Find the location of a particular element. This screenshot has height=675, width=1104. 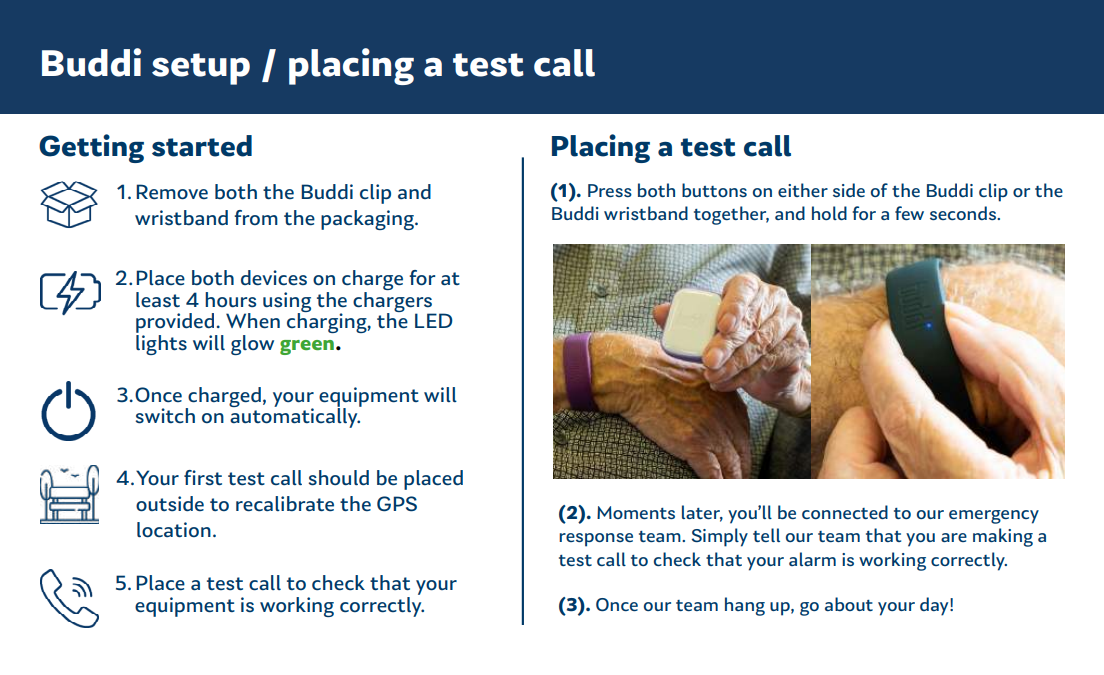

response is located at coordinates (596, 540).
